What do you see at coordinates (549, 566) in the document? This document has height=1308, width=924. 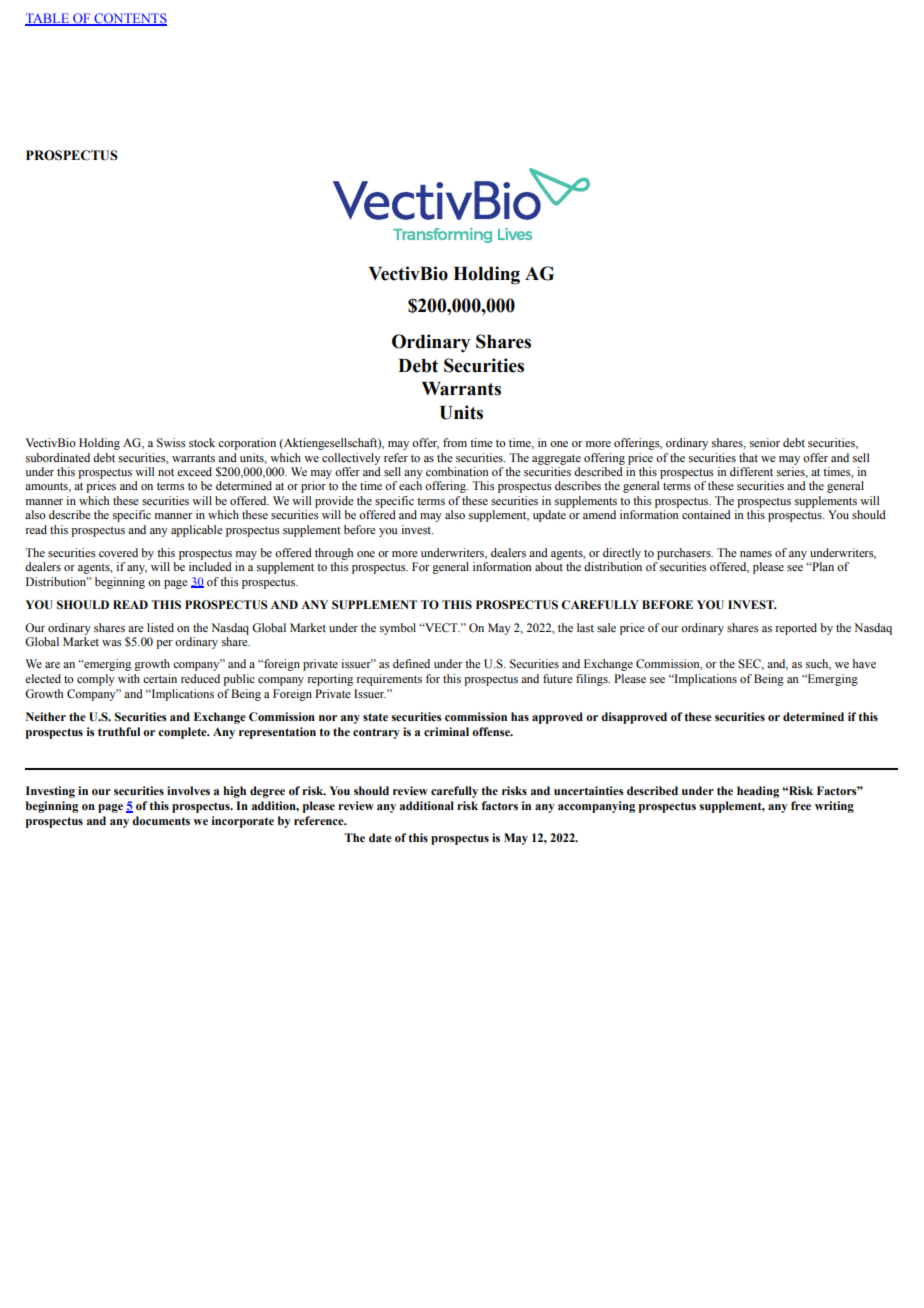 I see `about` at bounding box center [549, 566].
